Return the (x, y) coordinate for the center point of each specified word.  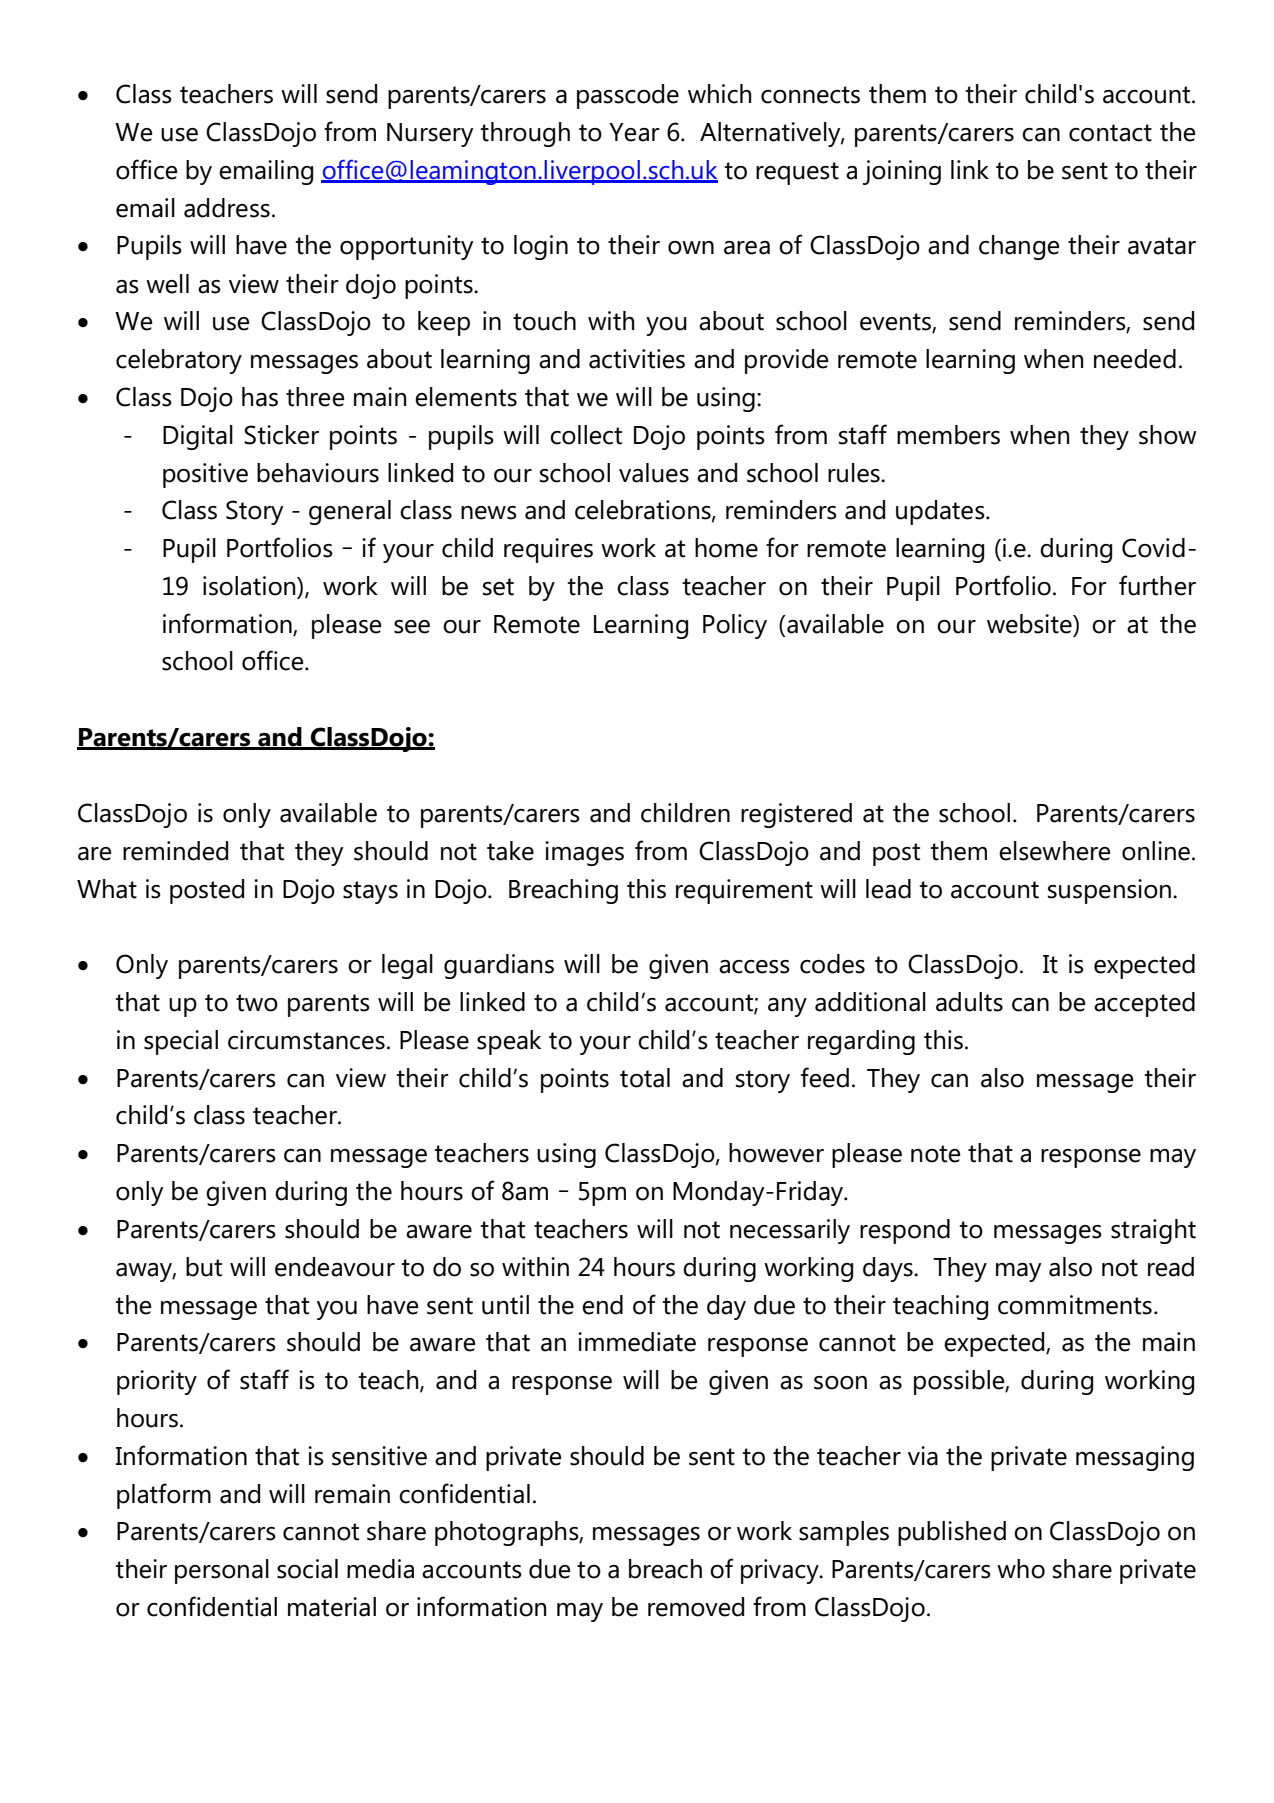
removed (696, 1607)
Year (634, 132)
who (1021, 1569)
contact (1110, 133)
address (227, 208)
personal (222, 1571)
